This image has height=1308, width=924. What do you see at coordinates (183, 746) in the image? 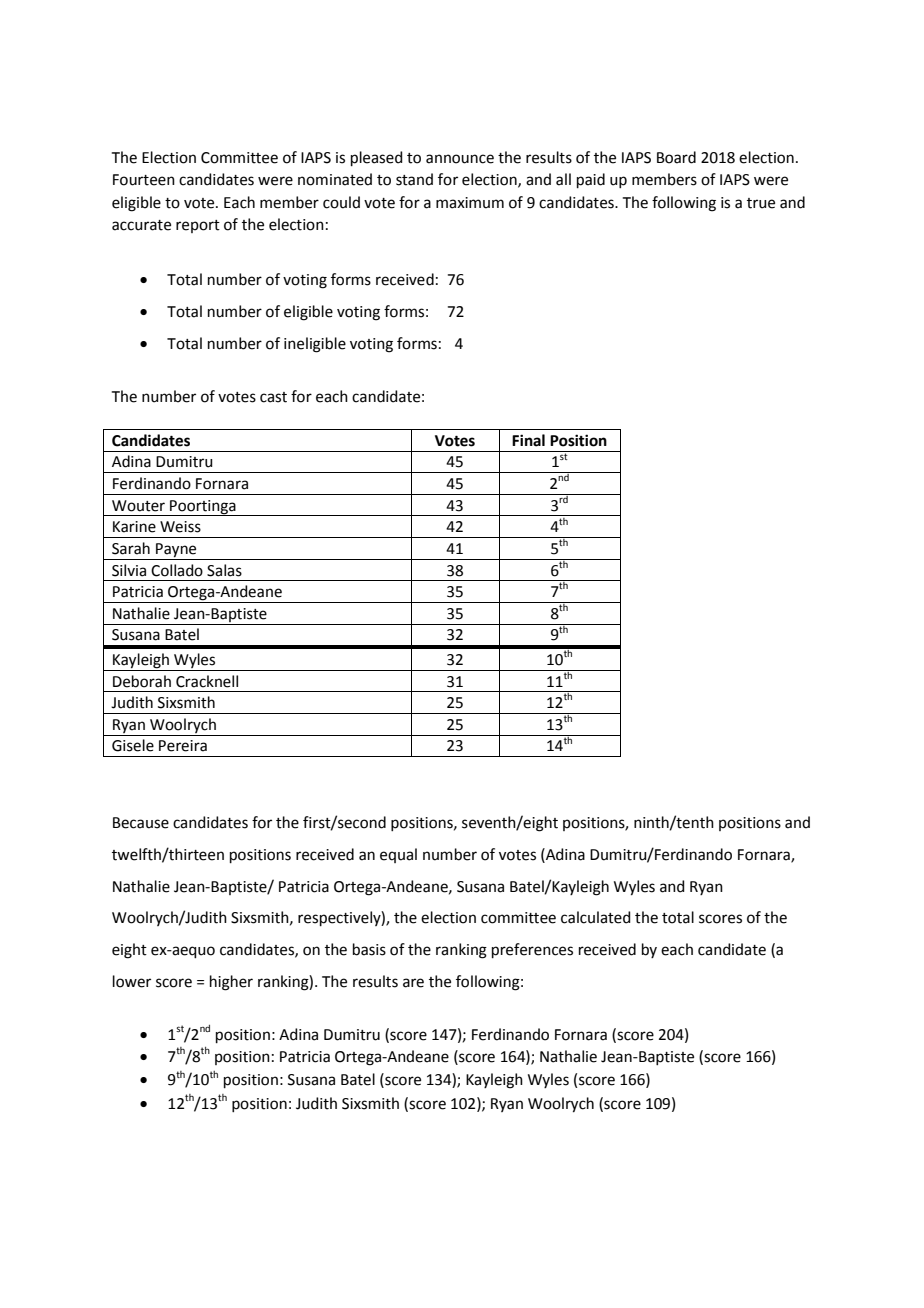
I see `Pereira` at bounding box center [183, 746].
